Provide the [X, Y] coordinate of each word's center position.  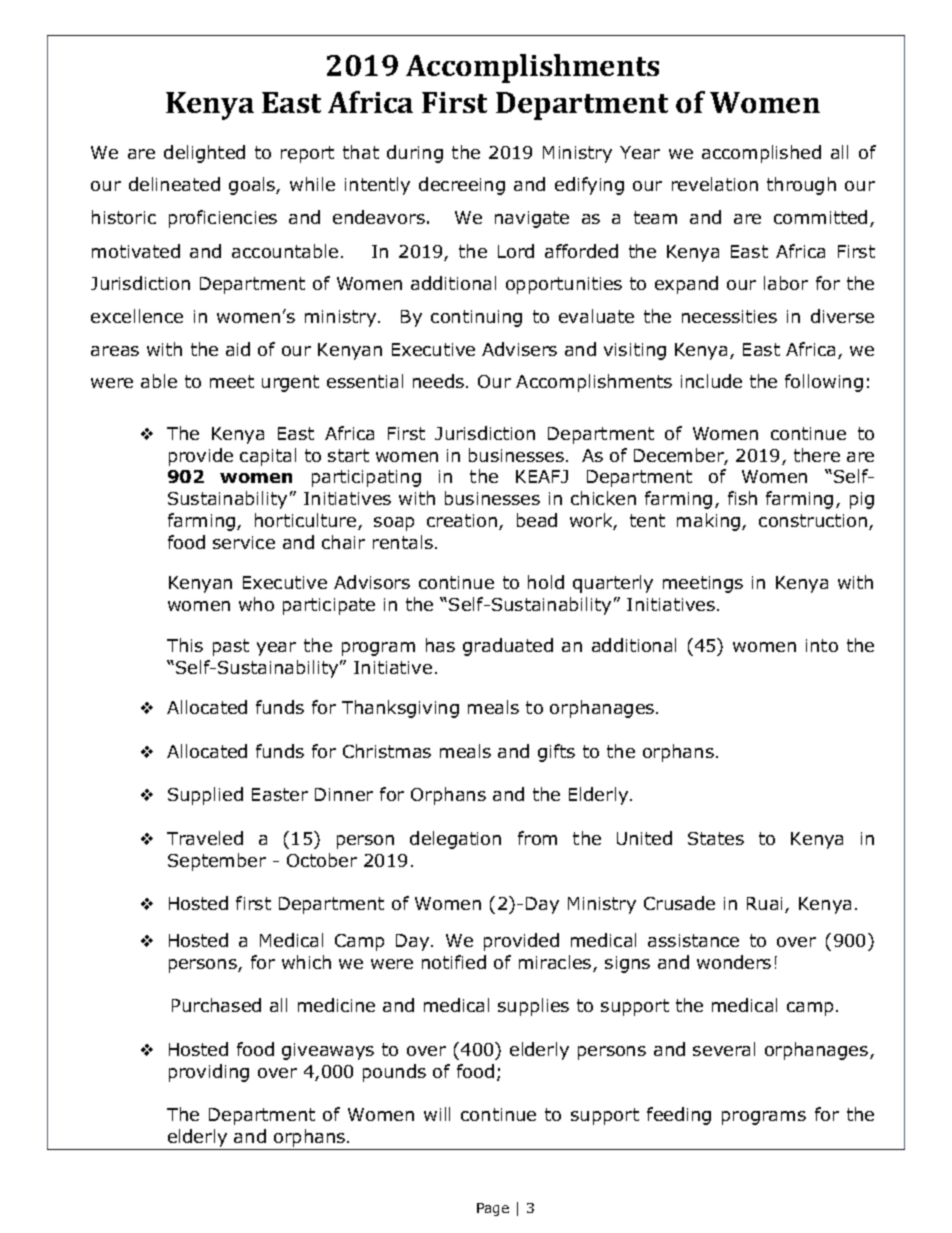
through [801, 186]
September [217, 862]
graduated [508, 647]
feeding [679, 1116]
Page [493, 1209]
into [822, 645]
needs [438, 381]
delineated [174, 184]
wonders [734, 962]
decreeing [462, 186]
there [817, 455]
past [231, 647]
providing [209, 1073]
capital [268, 457]
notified [454, 962]
